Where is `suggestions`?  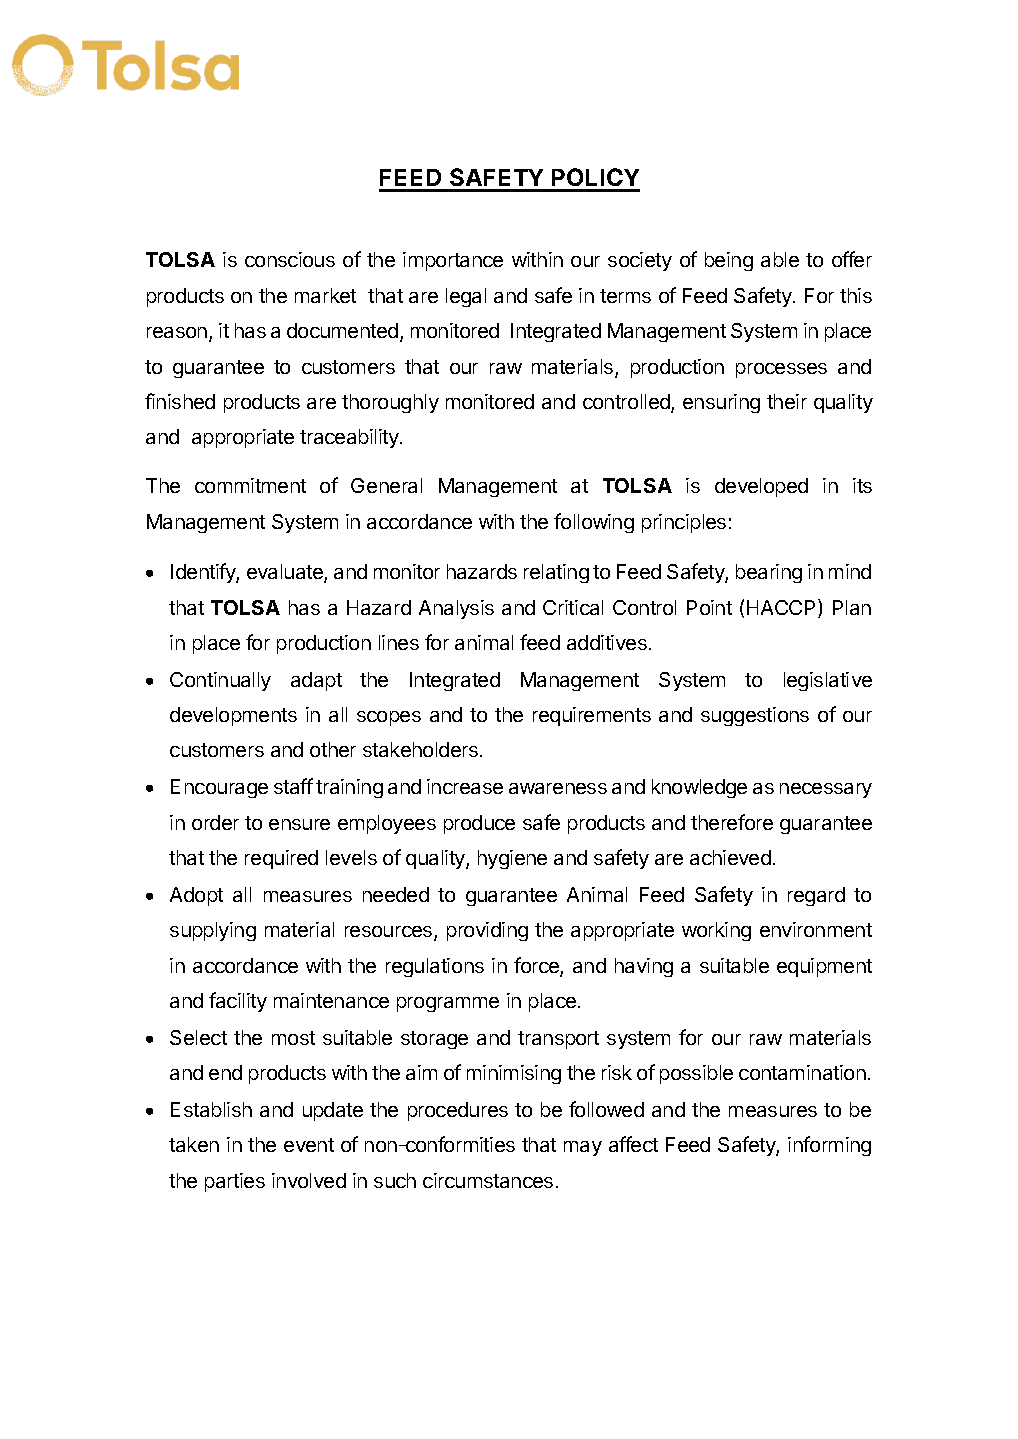
suggestions is located at coordinates (755, 716).
